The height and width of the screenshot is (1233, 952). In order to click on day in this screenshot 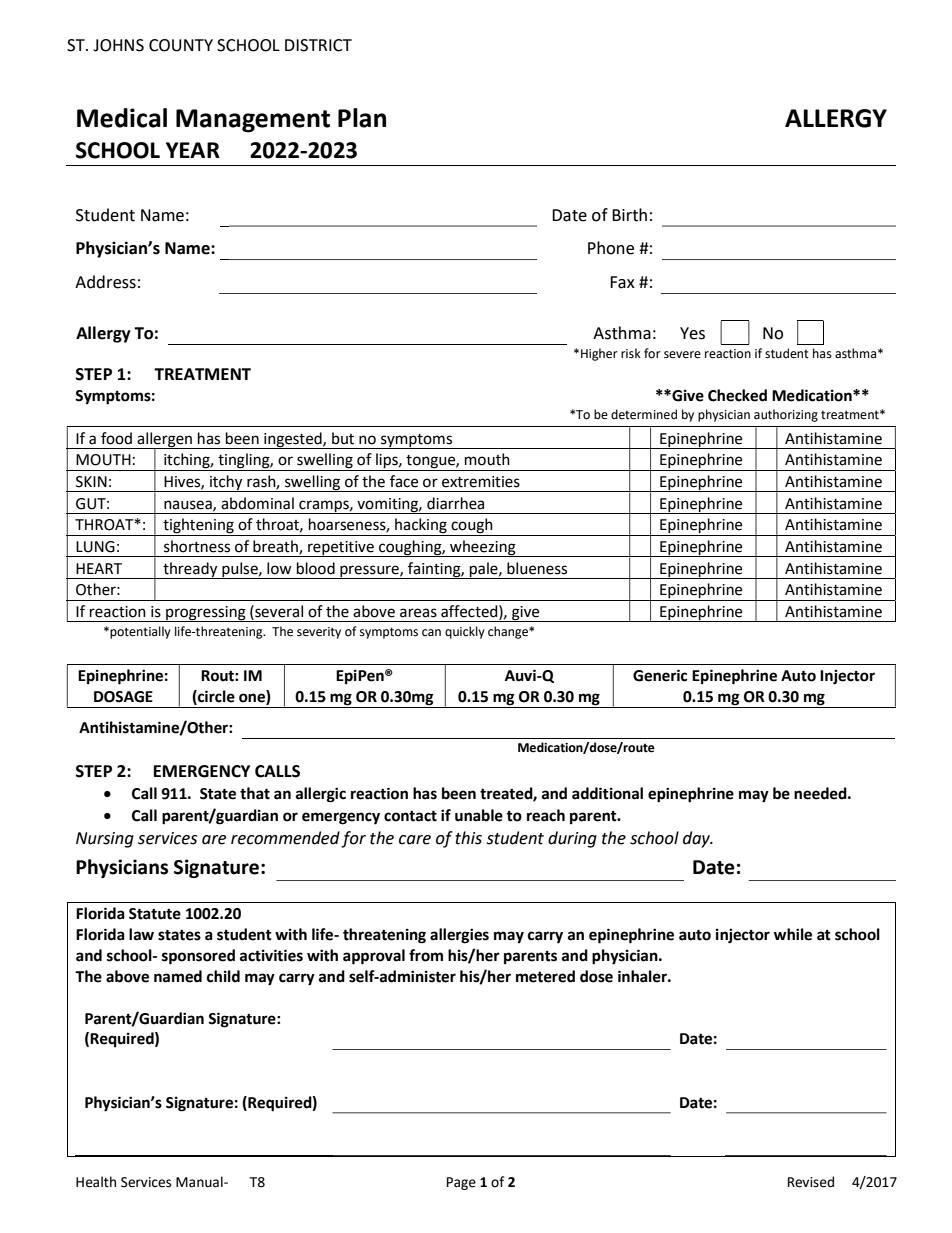, I will do `click(697, 839)`.
